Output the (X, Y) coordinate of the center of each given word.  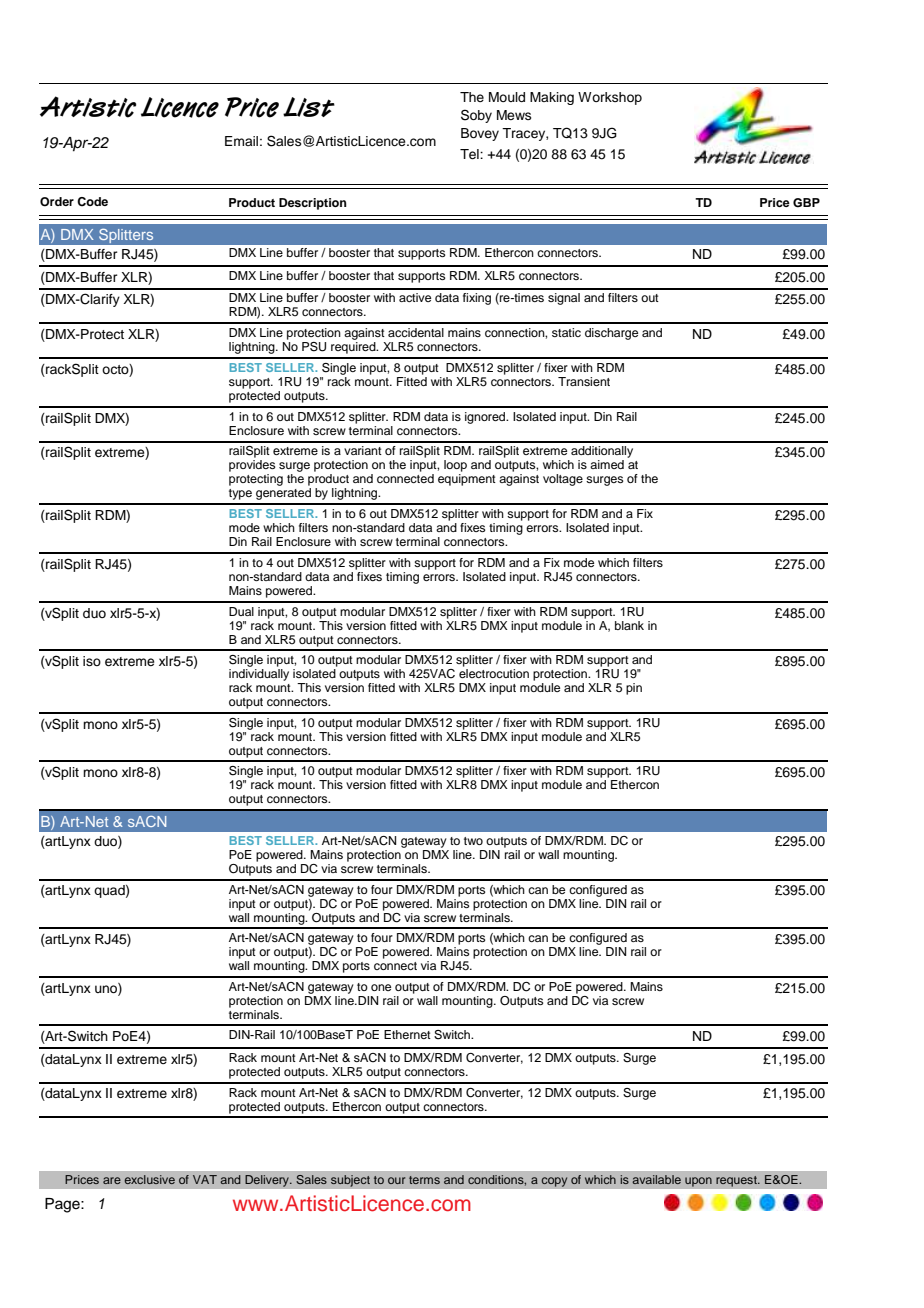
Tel (470, 154)
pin (634, 689)
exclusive (150, 1179)
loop (455, 466)
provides (252, 466)
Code (92, 202)
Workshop (610, 98)
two (473, 841)
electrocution (494, 673)
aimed (607, 464)
